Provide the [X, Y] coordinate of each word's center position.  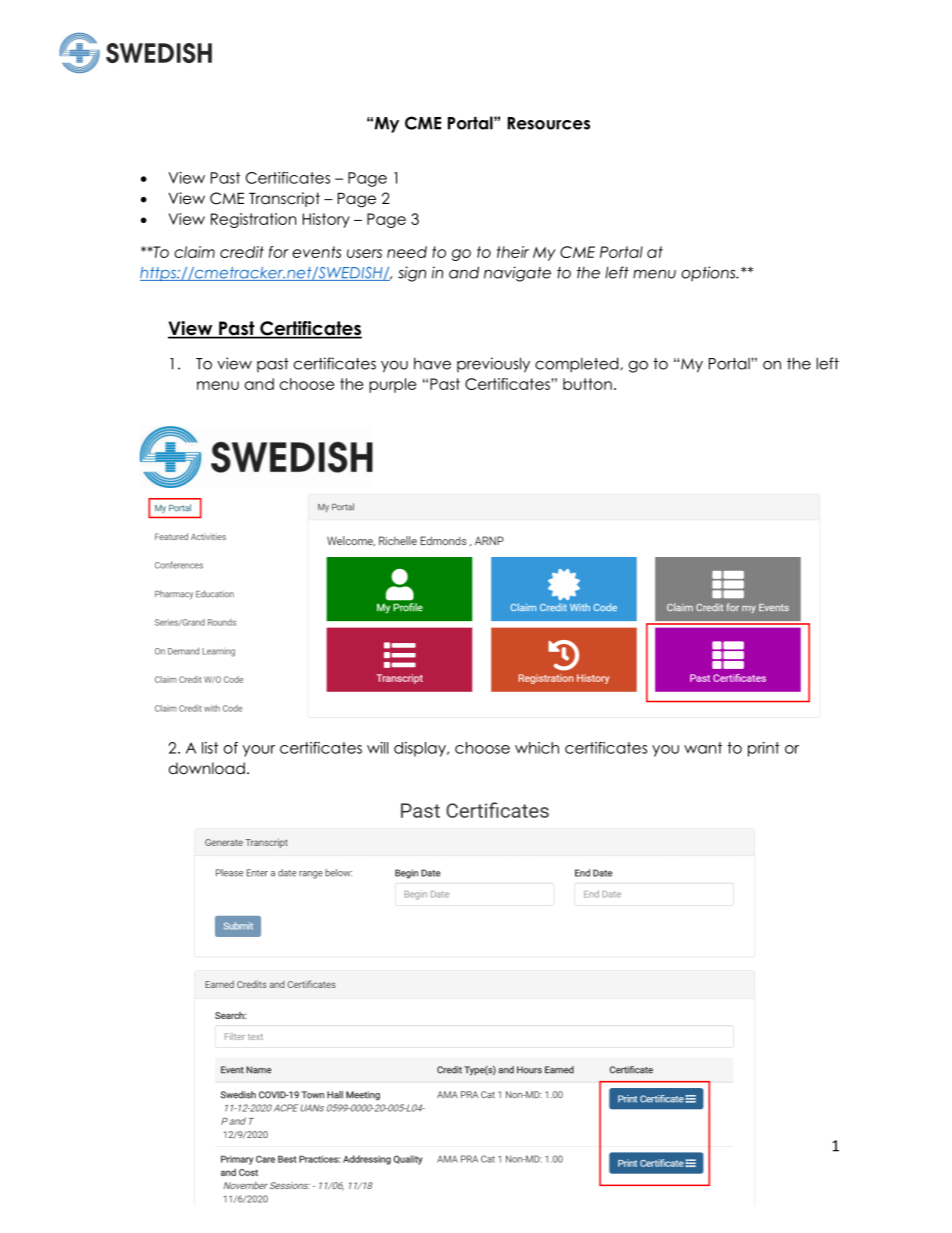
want [703, 748]
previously [493, 365]
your [258, 751]
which [537, 748]
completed [578, 365]
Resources [549, 123]
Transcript [284, 199]
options [709, 274]
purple [392, 385]
